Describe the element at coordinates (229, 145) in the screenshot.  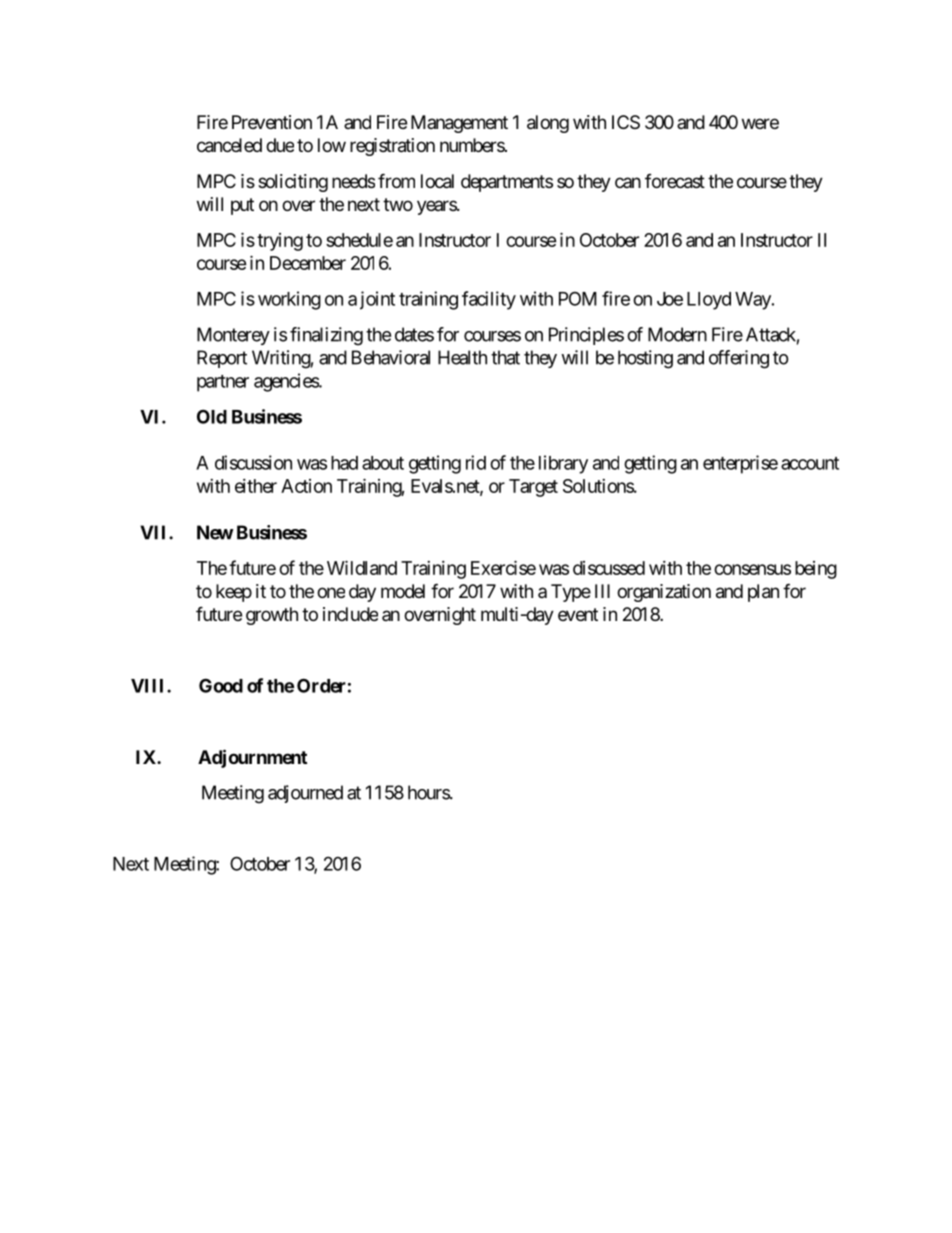
I see `canceled` at that location.
